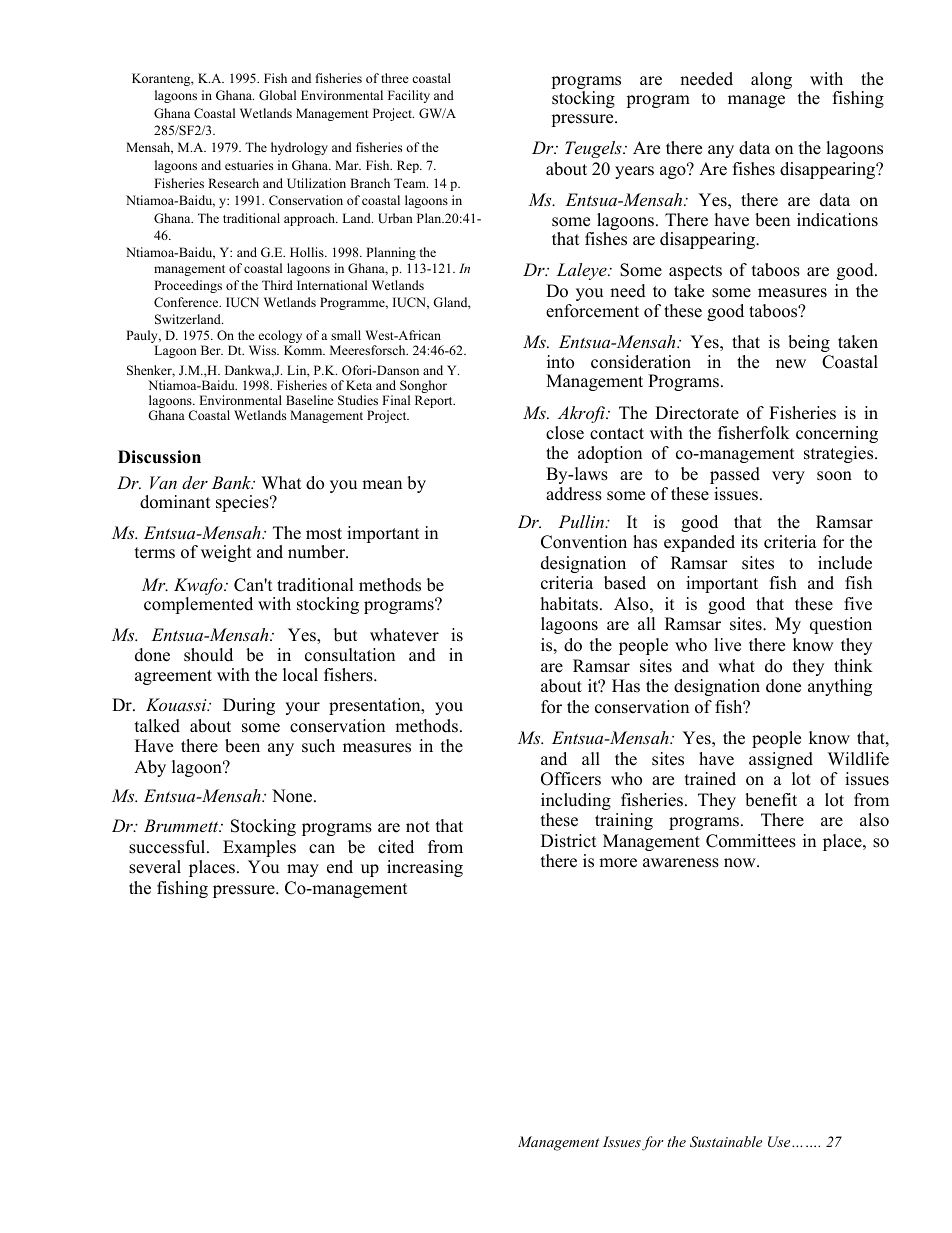 The image size is (952, 1233). What do you see at coordinates (409, 96) in the page?
I see `Facility` at bounding box center [409, 96].
